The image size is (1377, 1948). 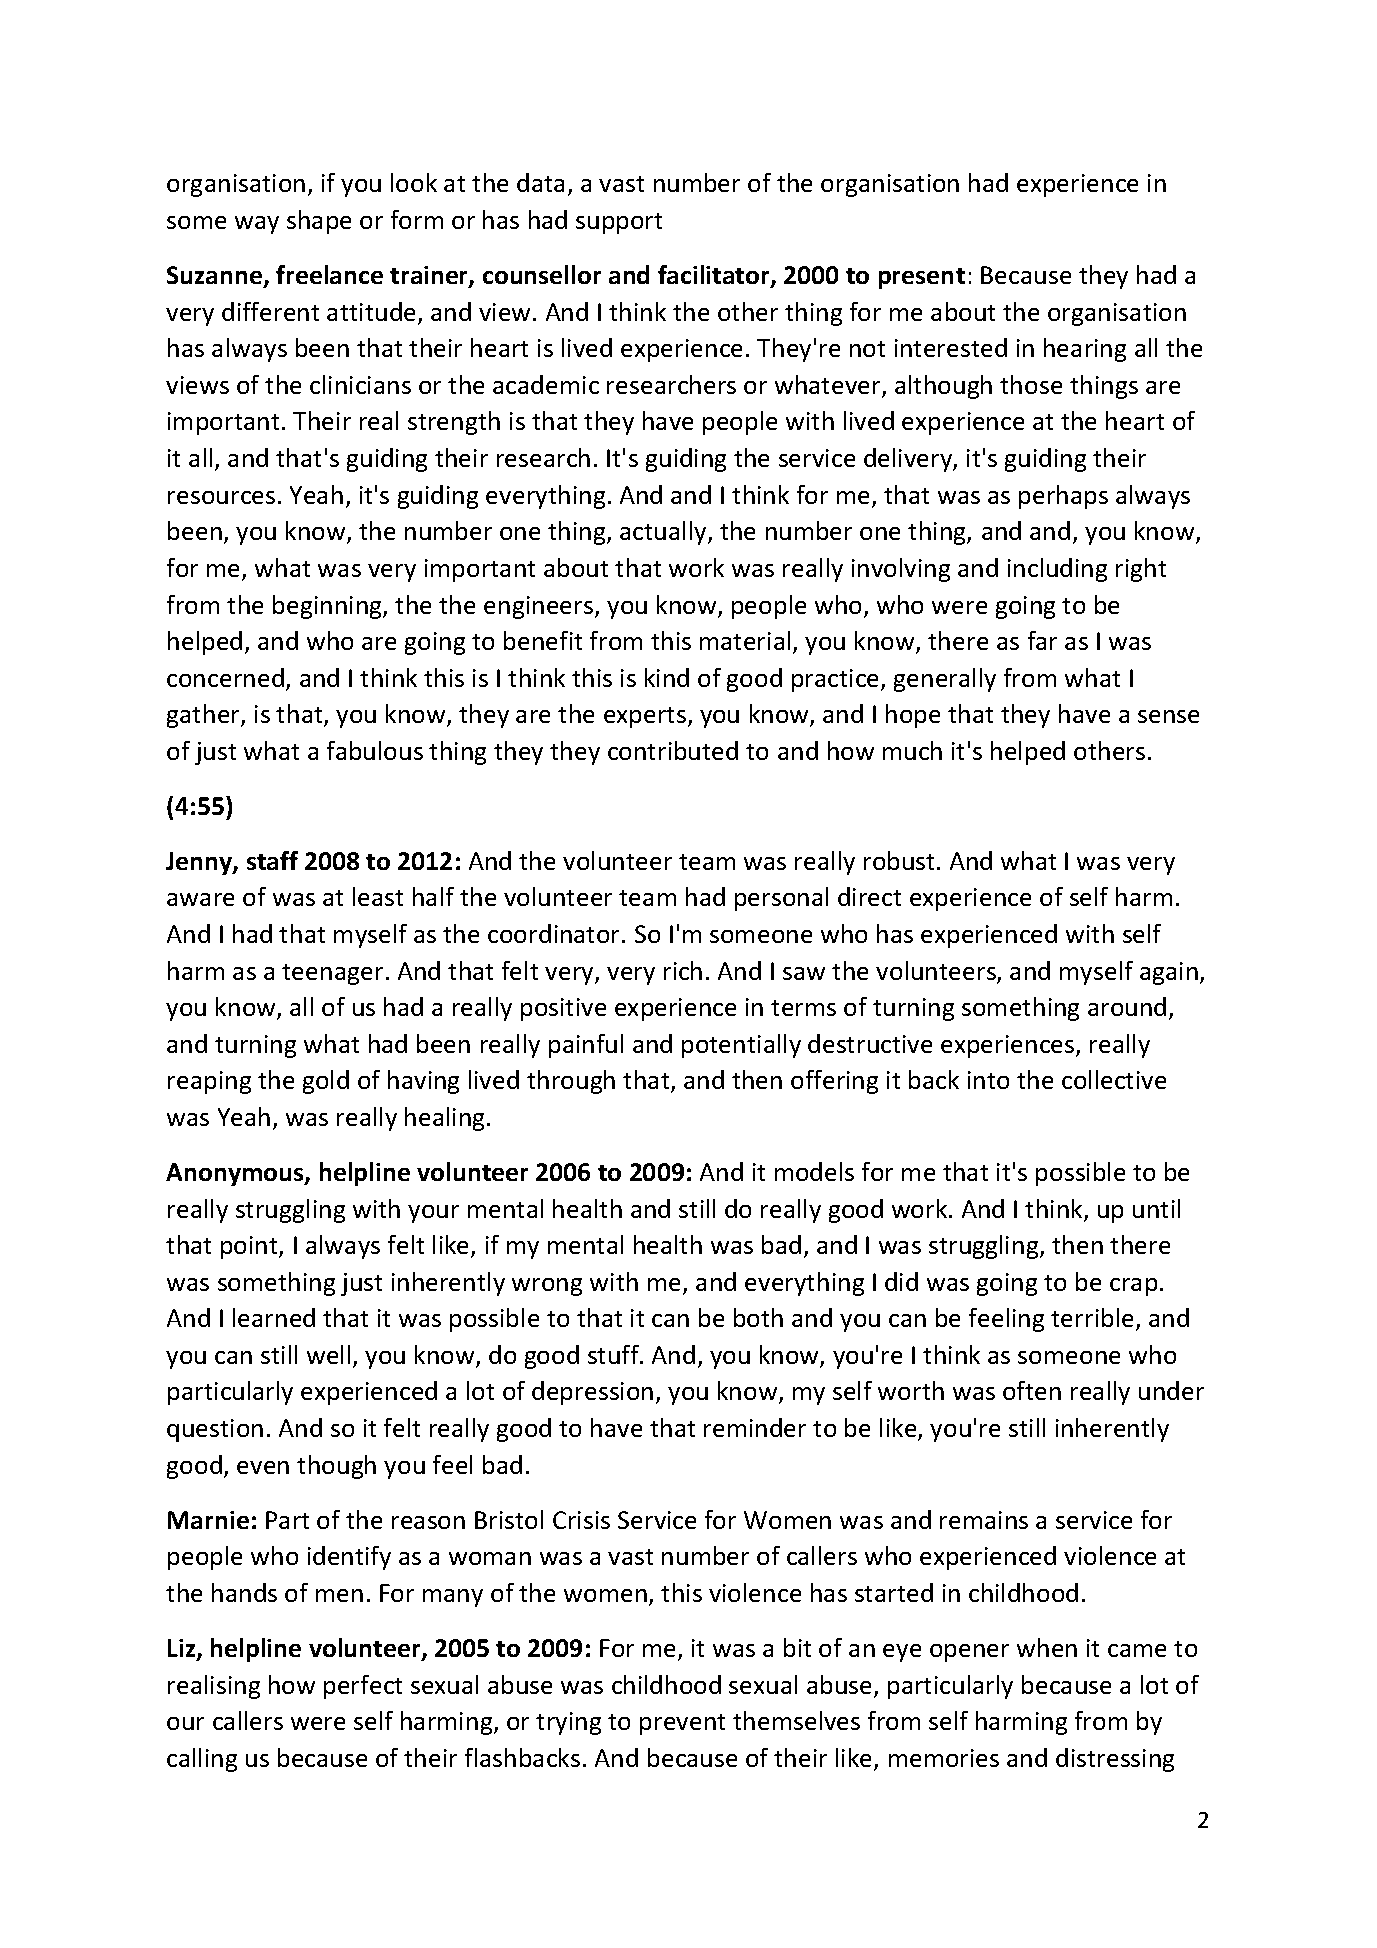 What do you see at coordinates (922, 278) in the screenshot?
I see `present` at bounding box center [922, 278].
